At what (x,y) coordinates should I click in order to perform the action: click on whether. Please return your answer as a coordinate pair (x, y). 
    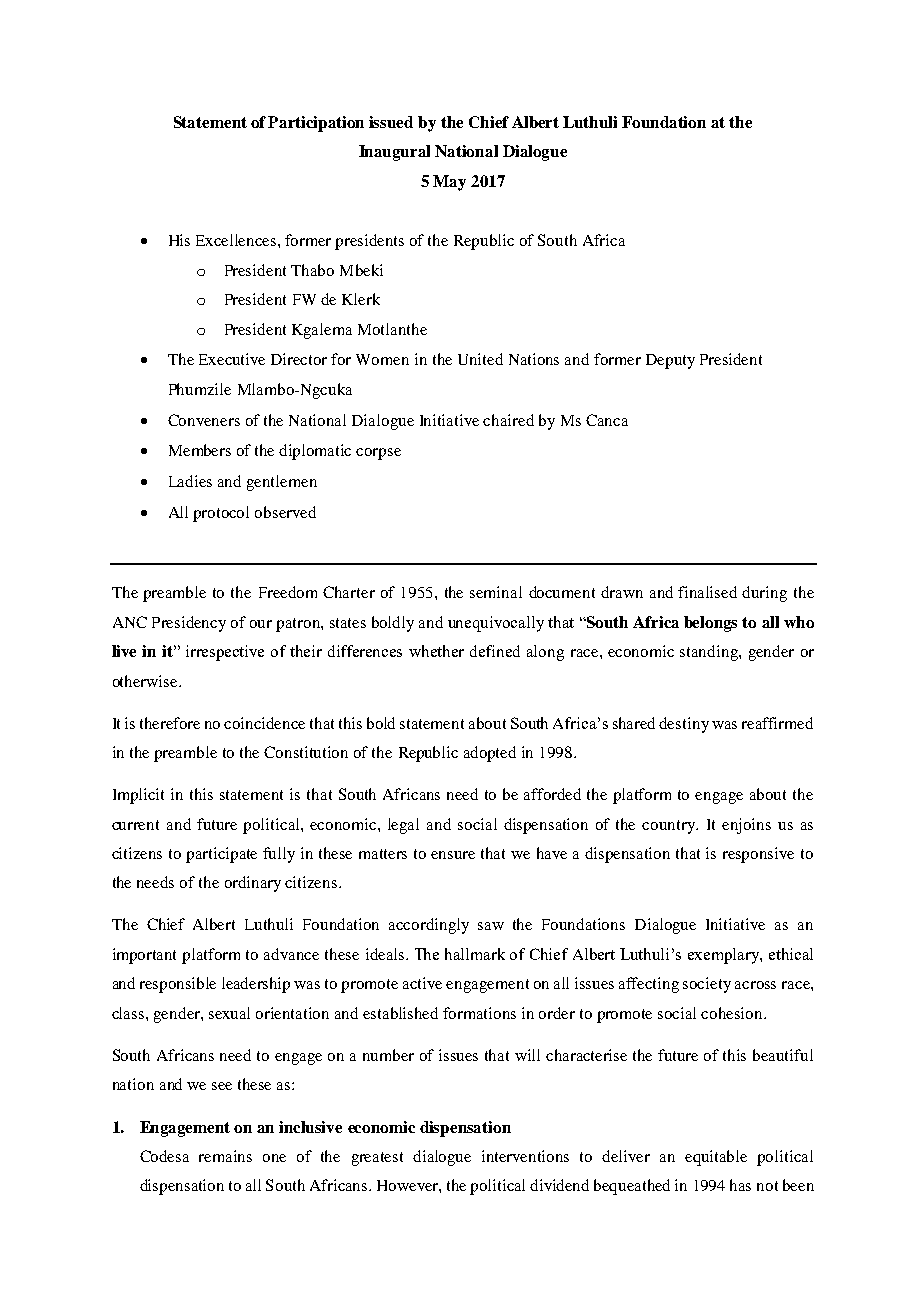
    Looking at the image, I should click on (436, 651).
